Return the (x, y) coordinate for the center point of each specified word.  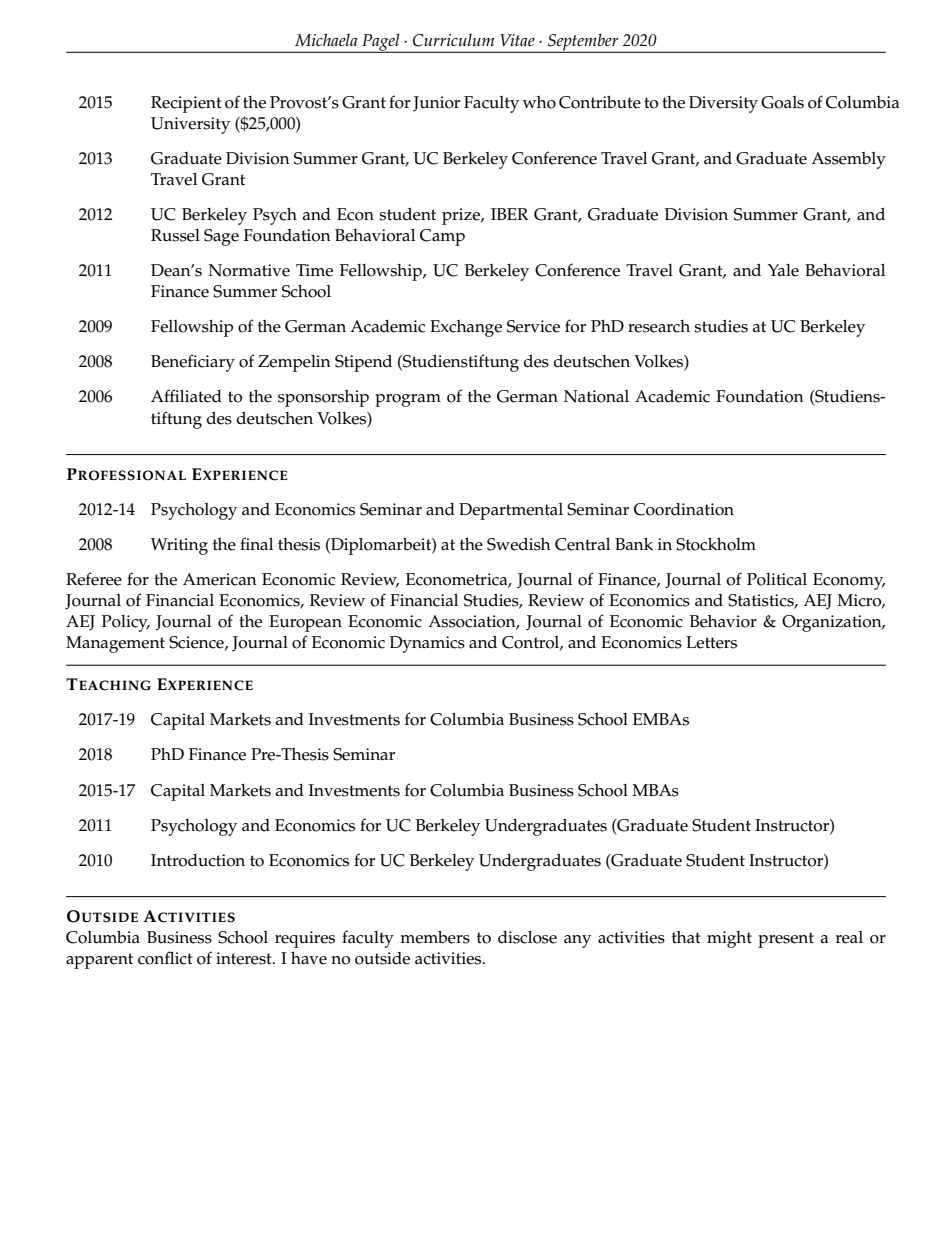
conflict (165, 958)
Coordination (684, 509)
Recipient (186, 104)
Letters (711, 642)
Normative (249, 270)
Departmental (511, 511)
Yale (783, 270)
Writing (179, 546)
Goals (782, 102)
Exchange (466, 328)
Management (115, 644)
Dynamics (427, 644)
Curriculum (453, 40)
